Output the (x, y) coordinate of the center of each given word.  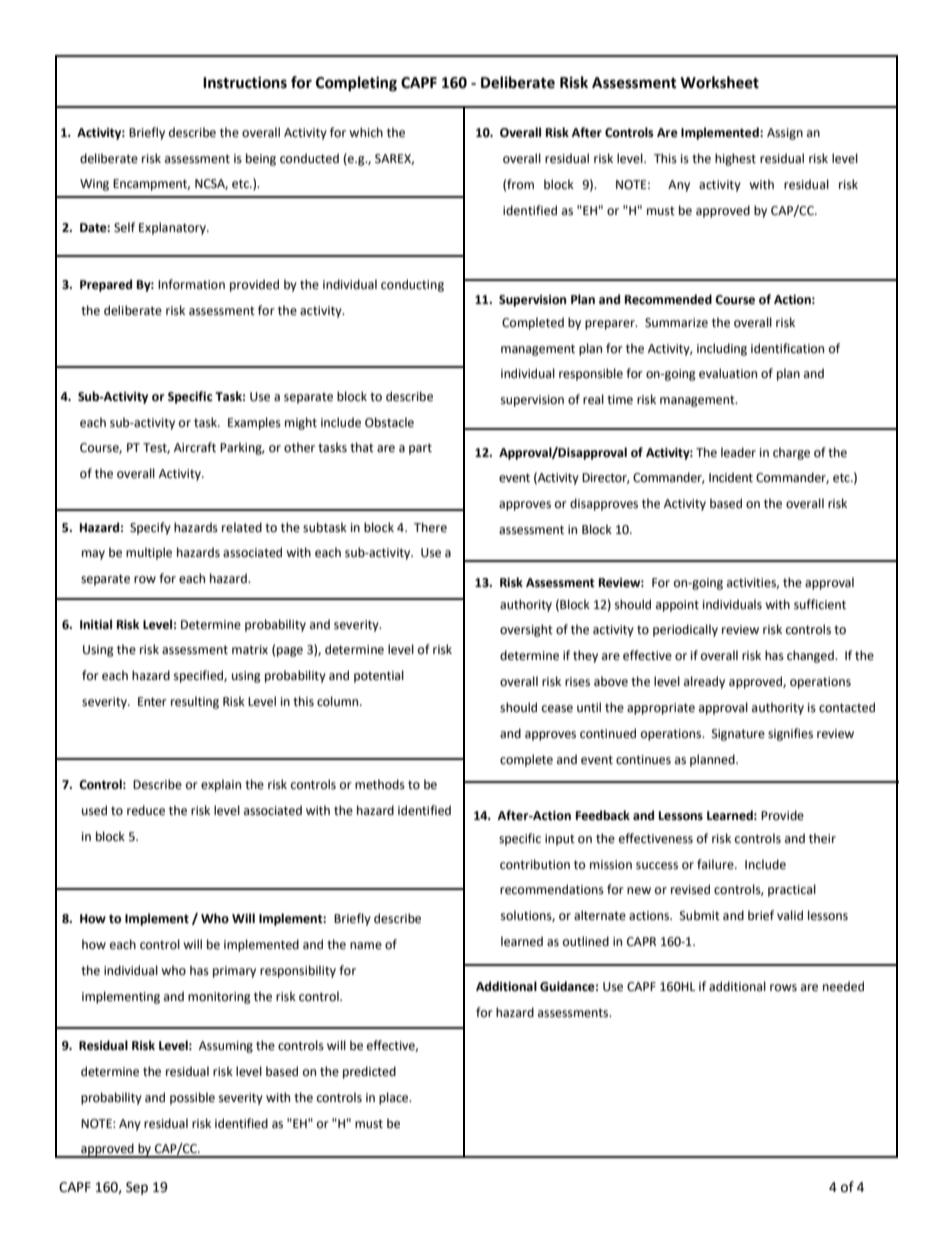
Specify (150, 528)
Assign (785, 134)
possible (192, 1098)
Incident (731, 477)
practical (792, 890)
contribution (535, 864)
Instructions (245, 82)
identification (787, 348)
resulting (195, 702)
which (366, 132)
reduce (146, 810)
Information (191, 284)
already (704, 682)
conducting (412, 285)
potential (379, 676)
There (430, 527)
